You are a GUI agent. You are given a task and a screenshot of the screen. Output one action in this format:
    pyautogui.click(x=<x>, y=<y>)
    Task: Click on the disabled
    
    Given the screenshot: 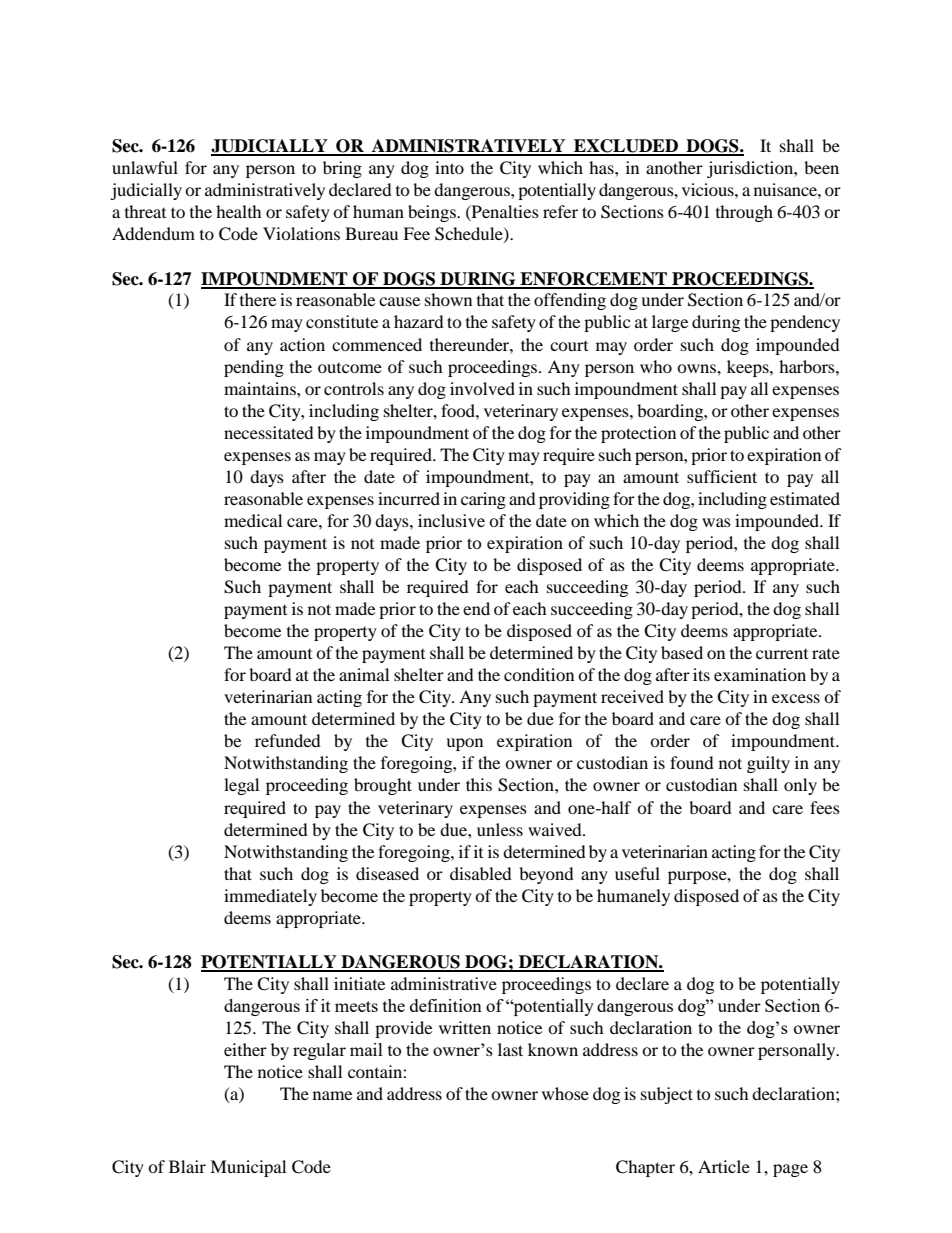 What is the action you would take?
    pyautogui.click(x=481, y=873)
